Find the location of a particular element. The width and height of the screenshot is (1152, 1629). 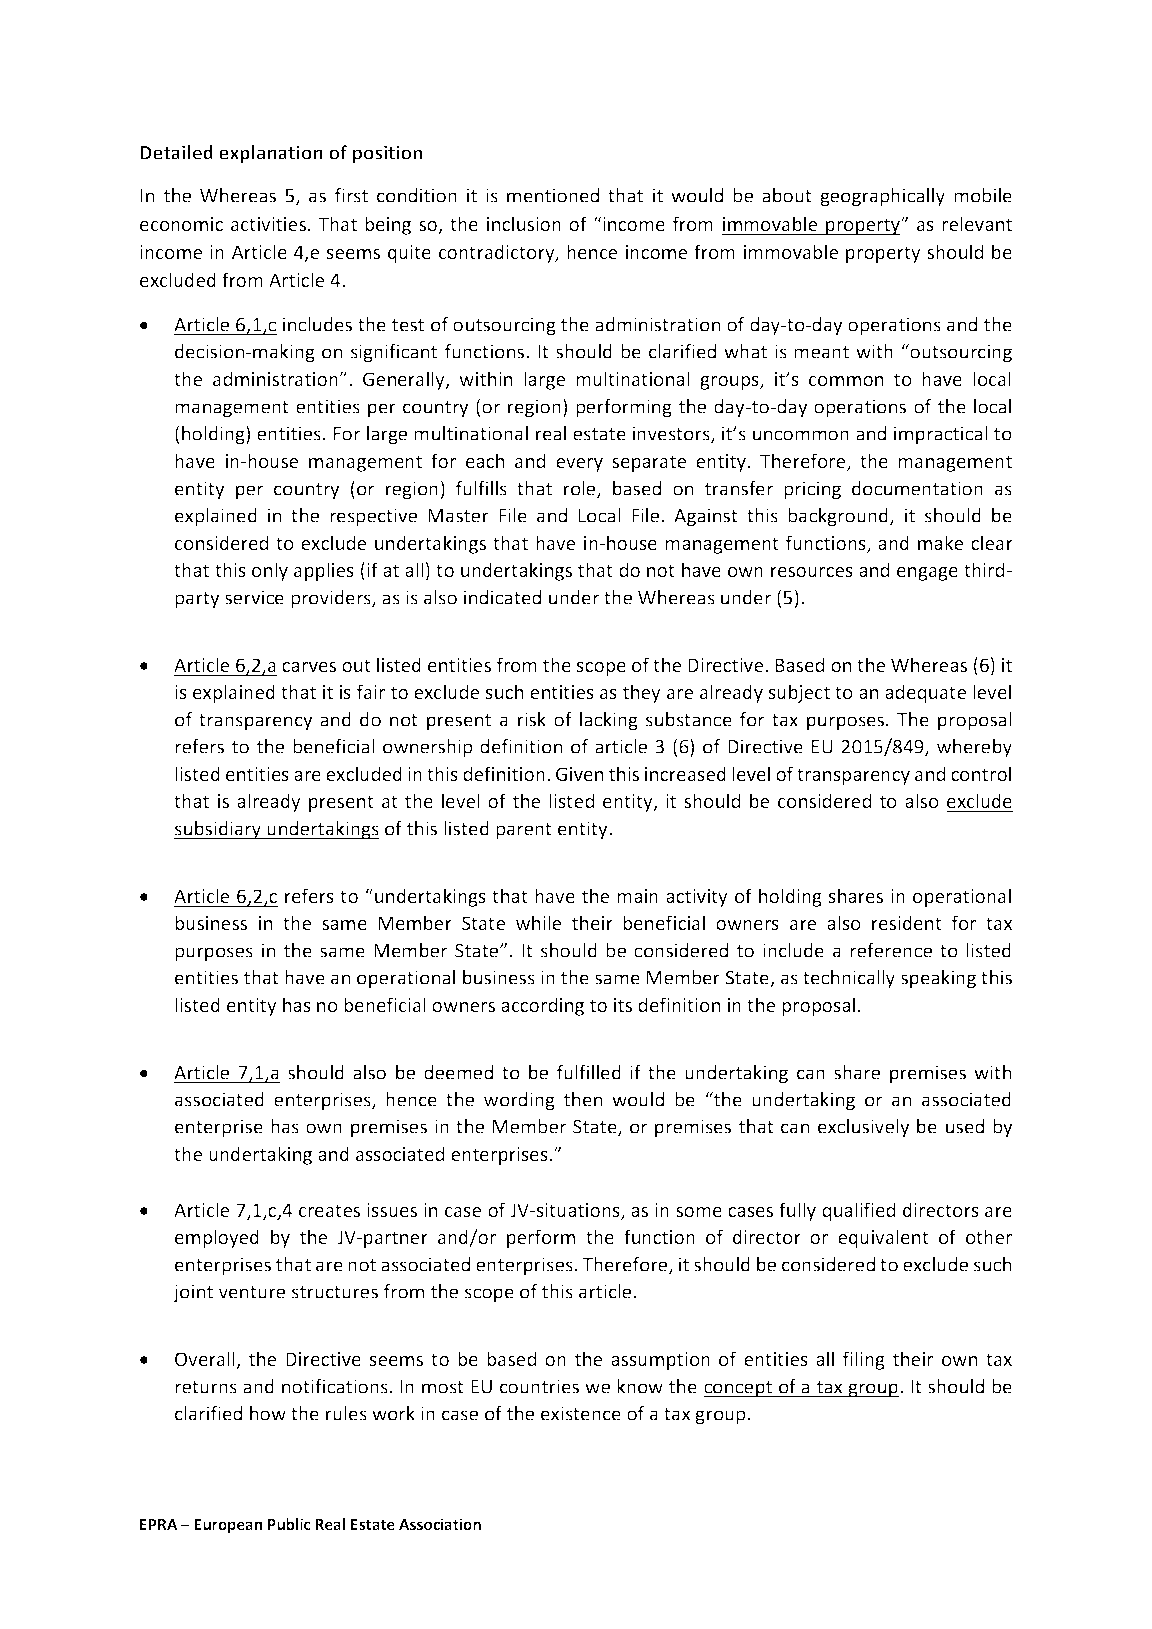

parent is located at coordinates (524, 831).
